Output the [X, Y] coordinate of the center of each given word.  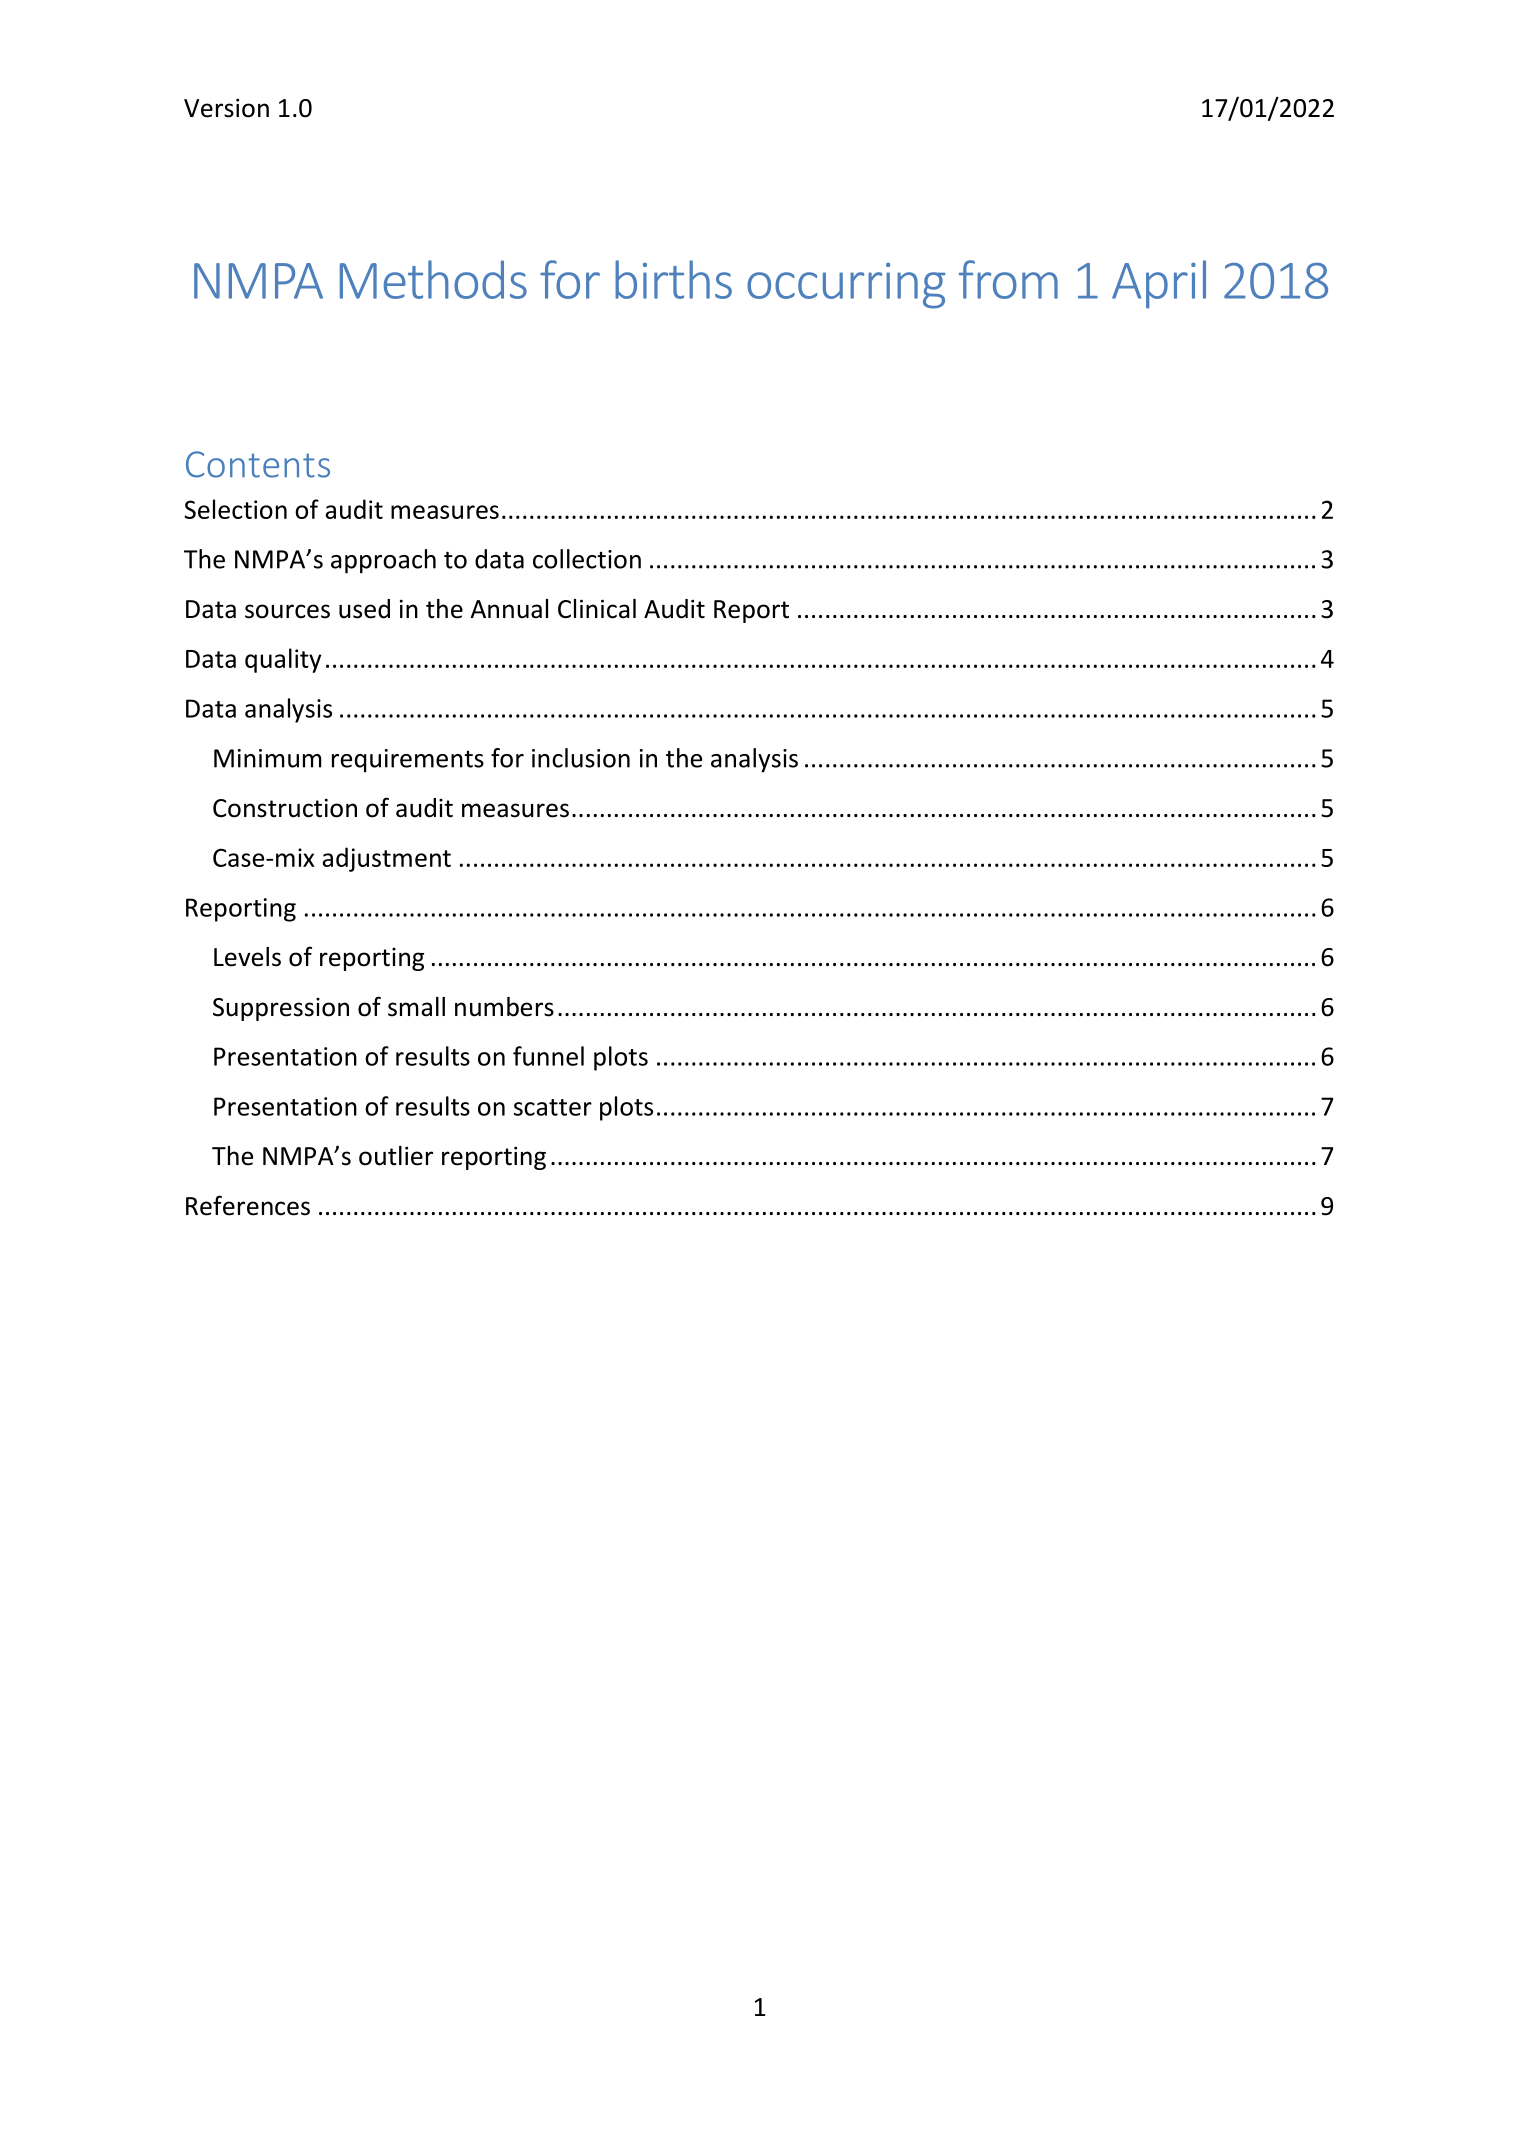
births [673, 279]
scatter [553, 1107]
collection [587, 559]
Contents [258, 464]
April [1159, 284]
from [1008, 279]
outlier [396, 1156]
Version [226, 108]
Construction [285, 808]
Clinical [597, 609]
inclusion [581, 758]
